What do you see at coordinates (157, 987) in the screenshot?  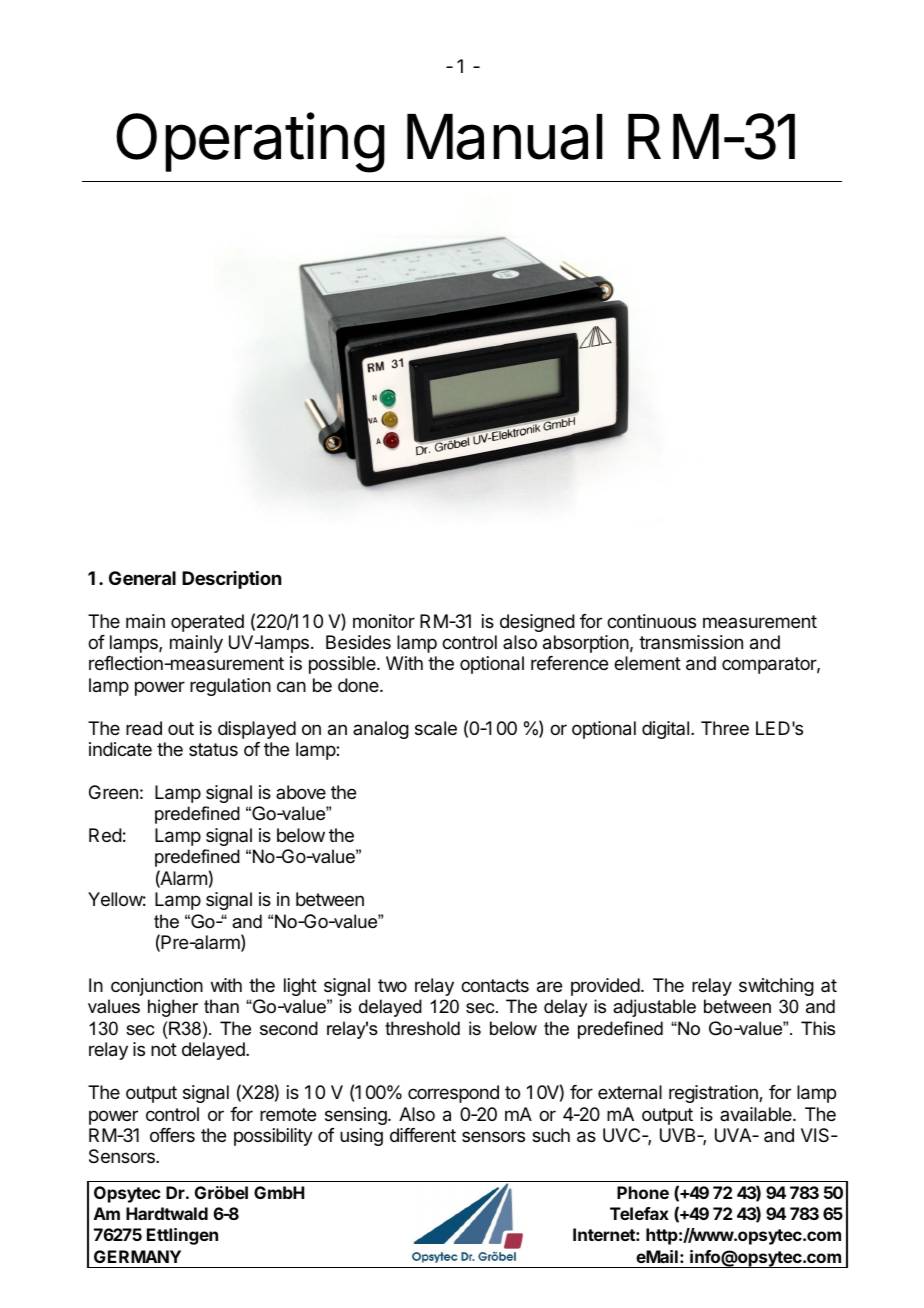 I see `conjunction` at bounding box center [157, 987].
